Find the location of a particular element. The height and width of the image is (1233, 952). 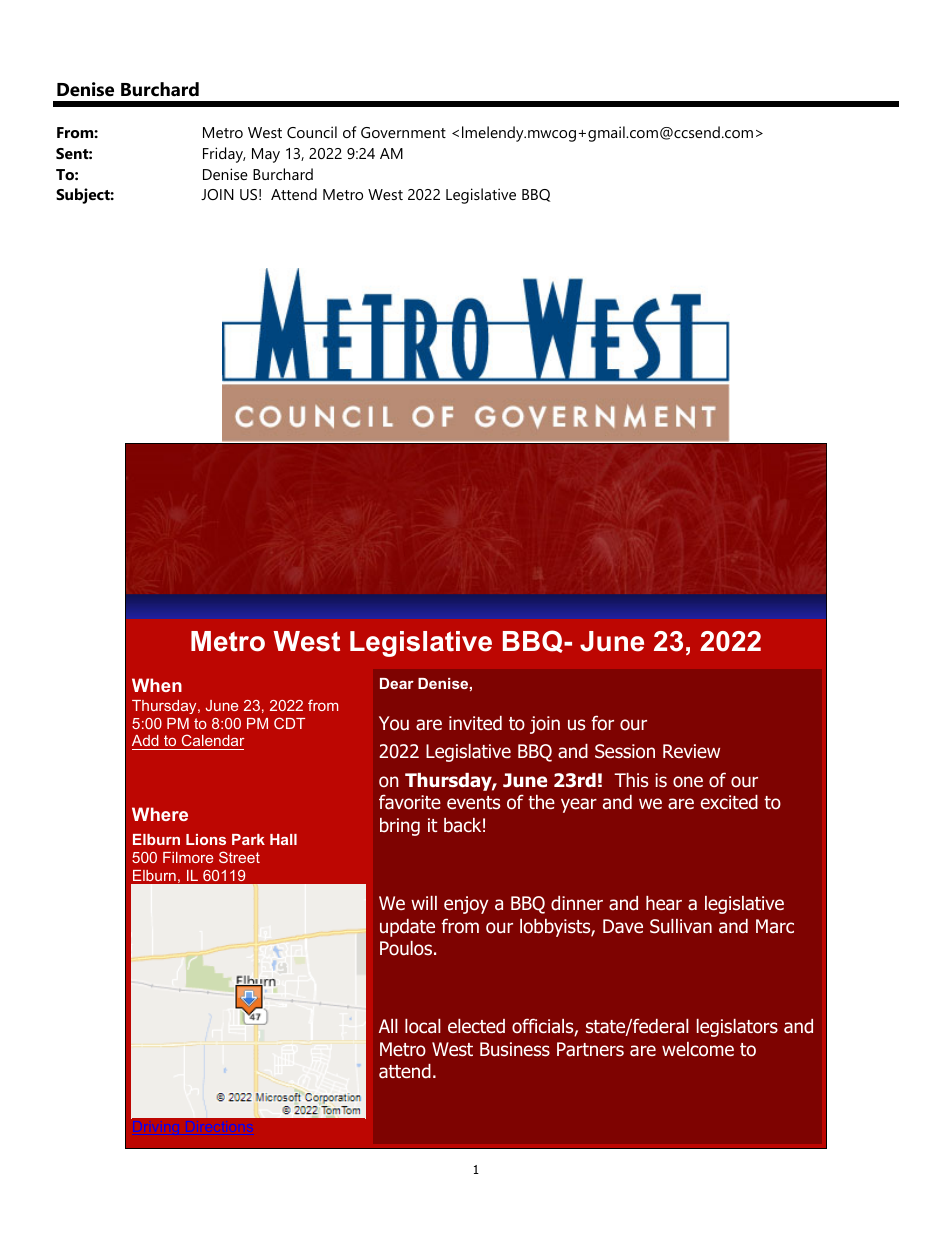

elected is located at coordinates (476, 1026).
